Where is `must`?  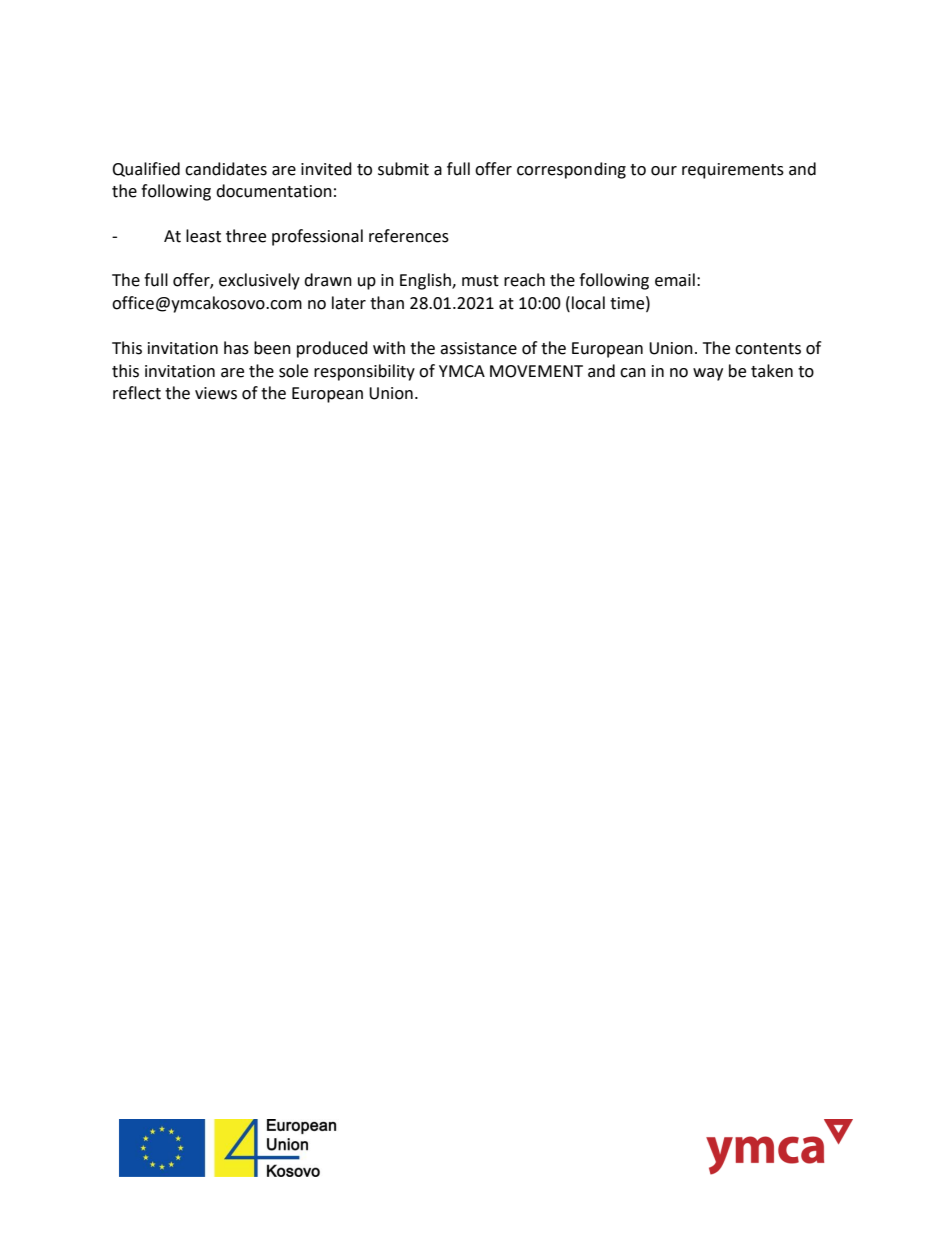
must is located at coordinates (480, 281).
